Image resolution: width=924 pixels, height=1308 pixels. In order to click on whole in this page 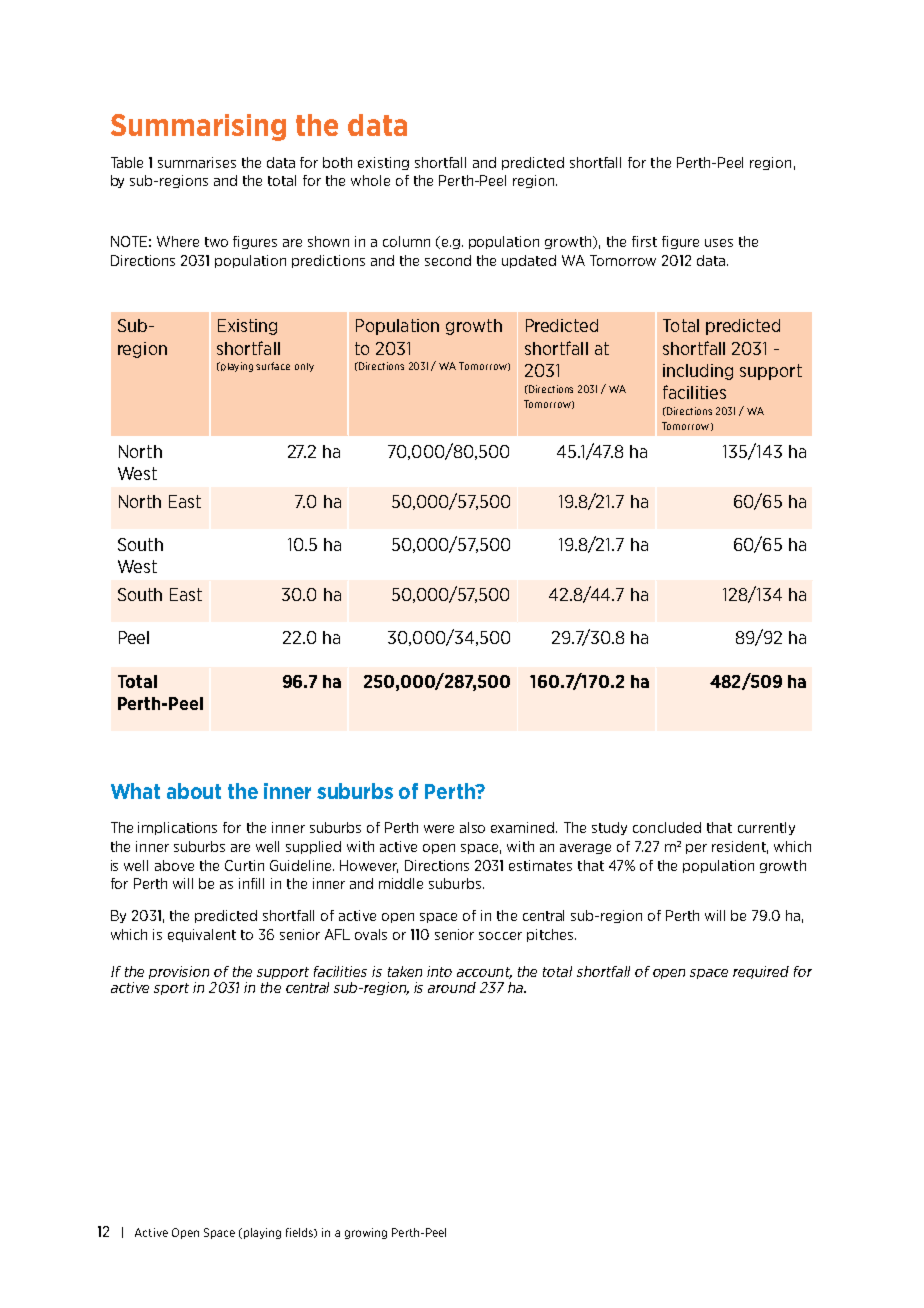, I will do `click(370, 180)`.
